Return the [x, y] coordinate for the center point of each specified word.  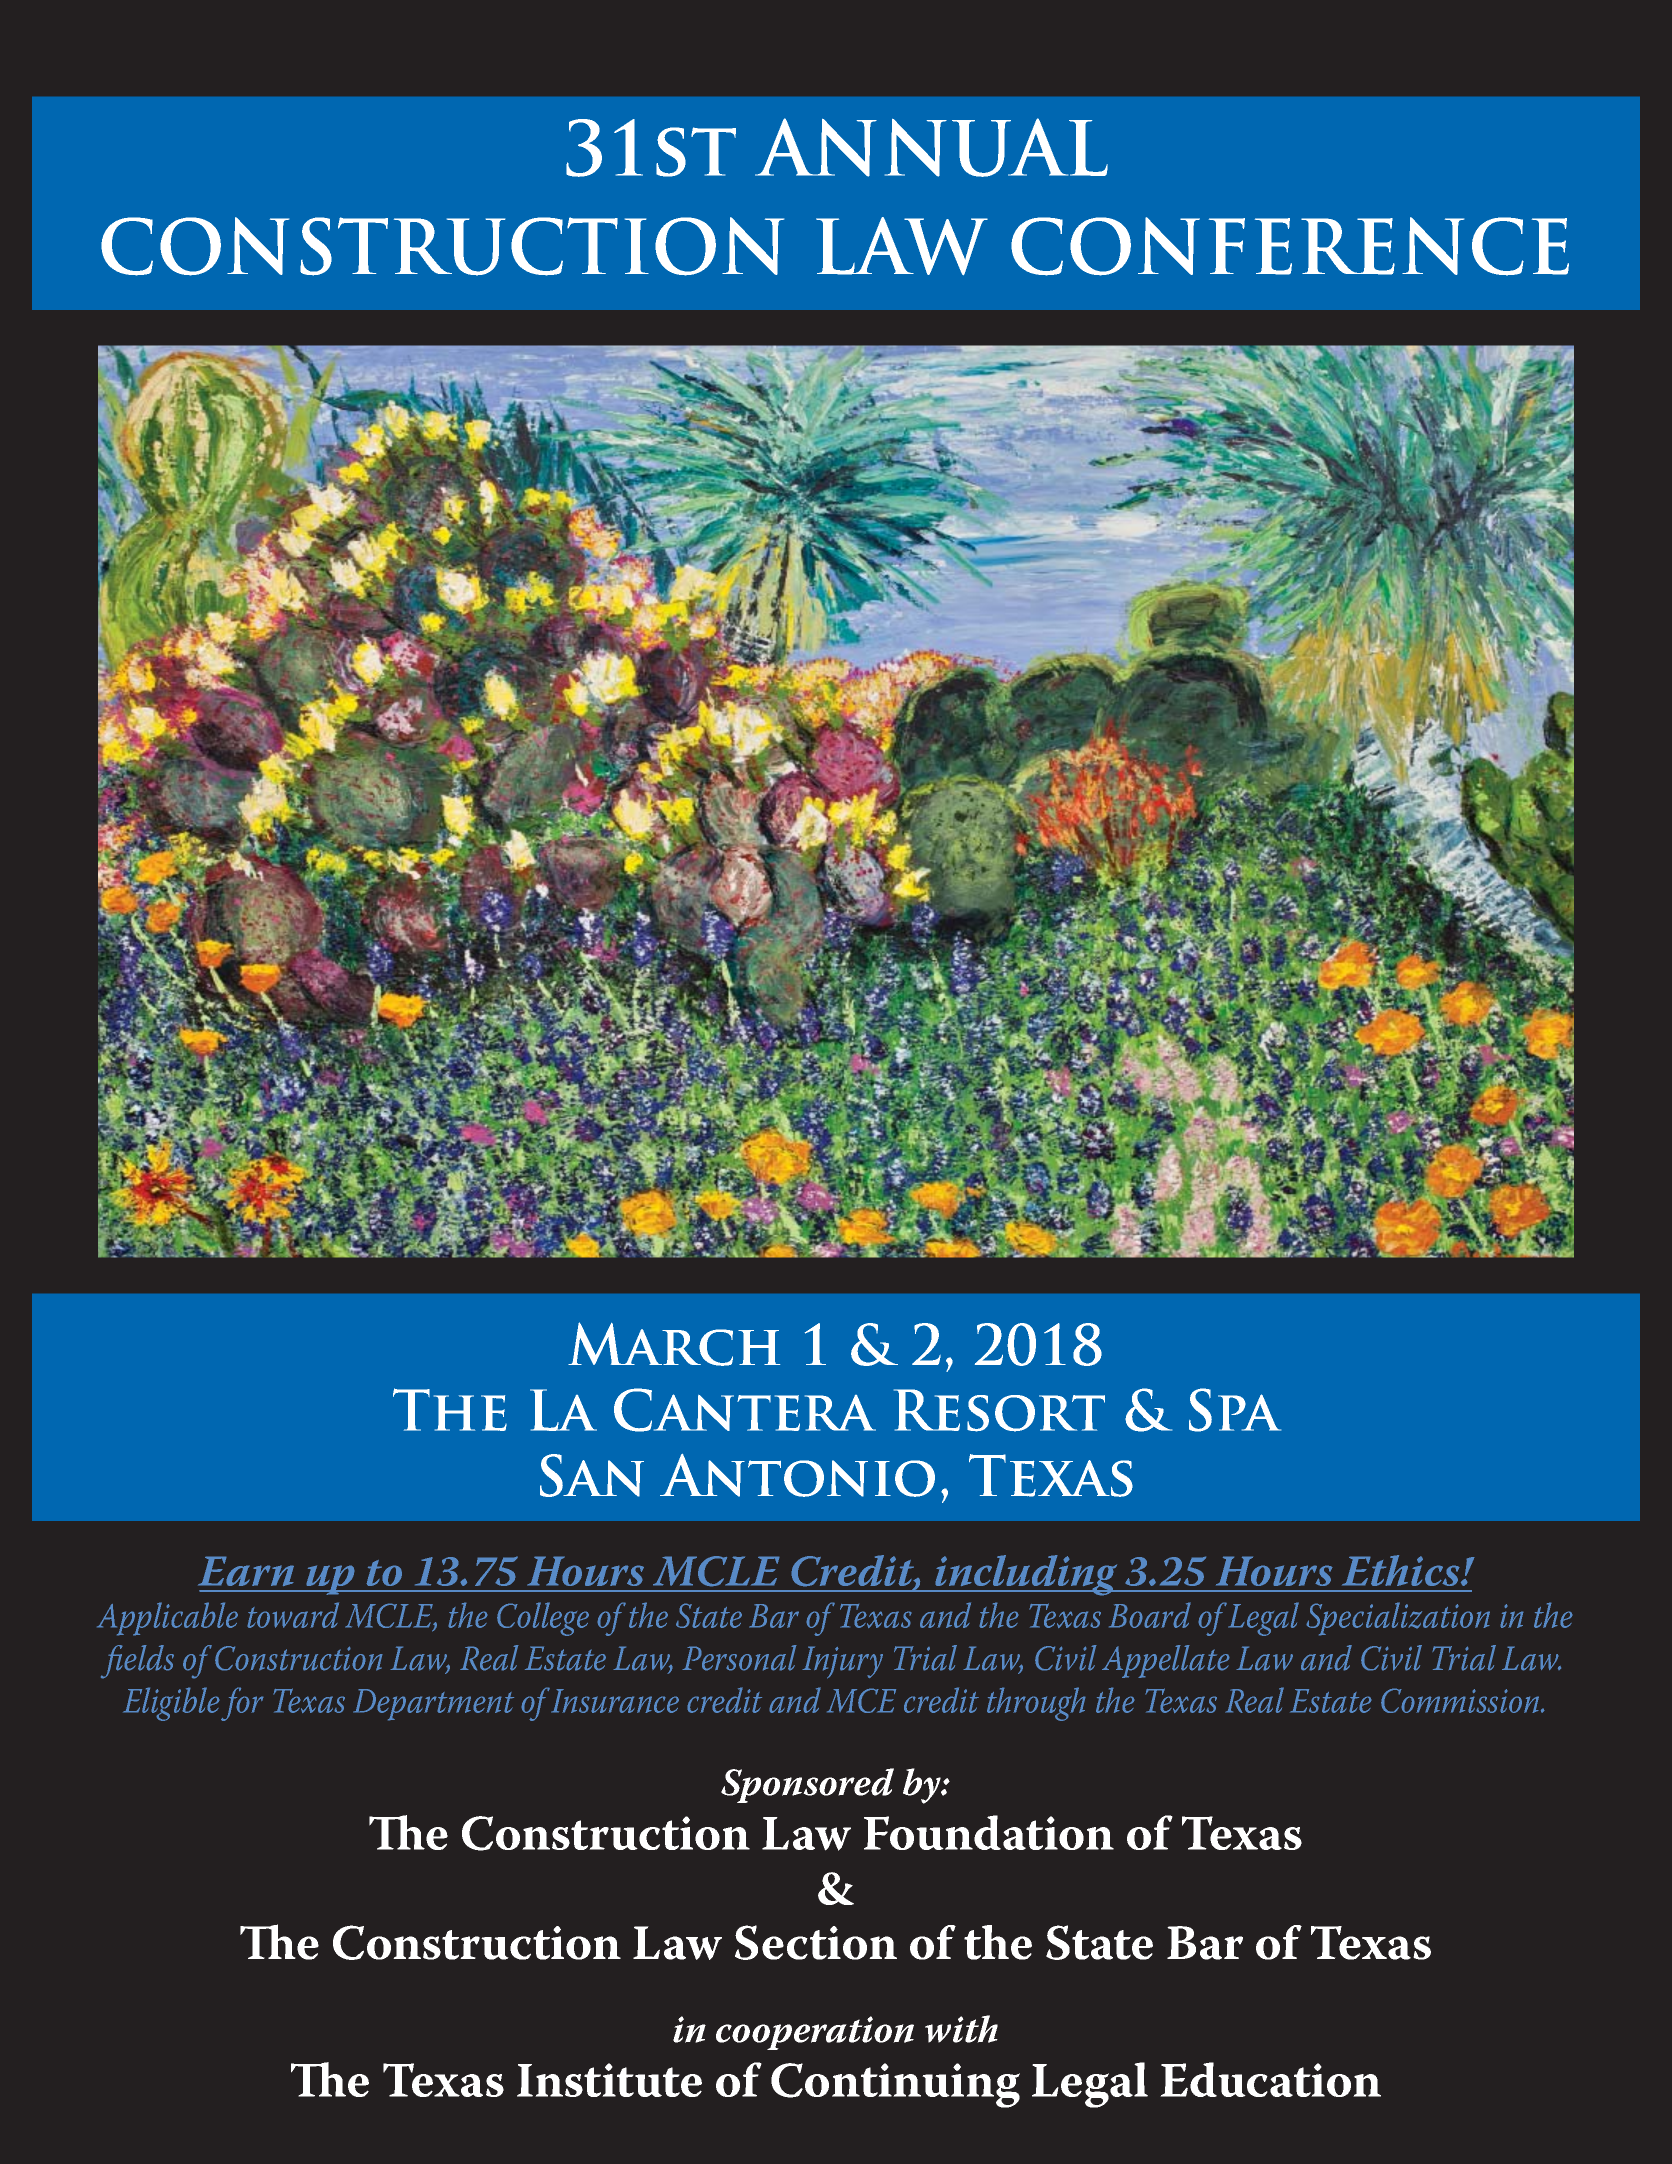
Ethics [1402, 1570]
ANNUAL [931, 147]
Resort [999, 1410]
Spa [1235, 1410]
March [674, 1344]
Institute [609, 2080]
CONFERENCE [1290, 246]
